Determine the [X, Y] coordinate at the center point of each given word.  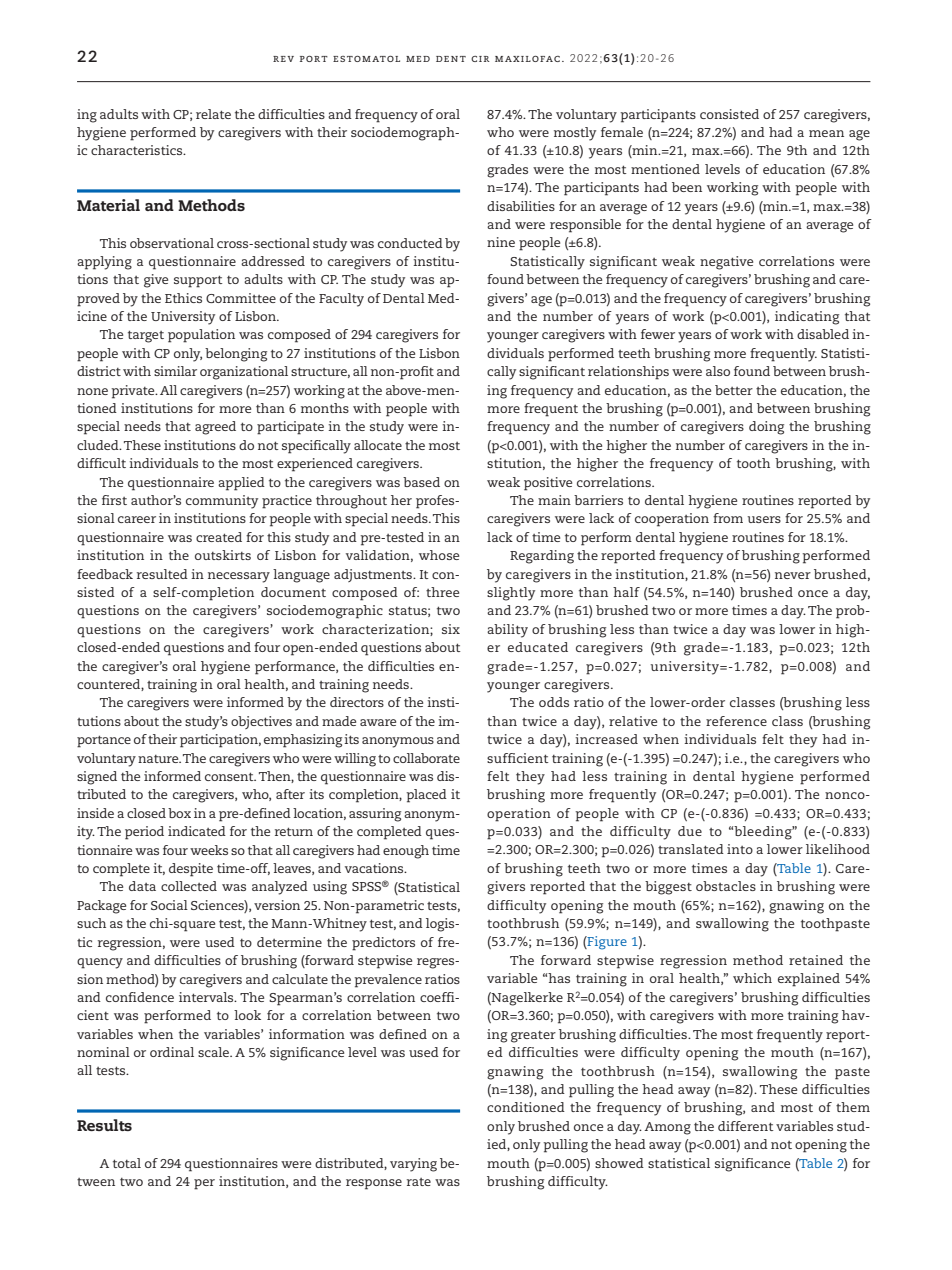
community [222, 502]
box [179, 813]
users [764, 519]
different [746, 1126]
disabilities [521, 206]
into [740, 849]
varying [413, 1165]
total [127, 1163]
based [421, 482]
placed [426, 796]
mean [826, 133]
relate [213, 114]
